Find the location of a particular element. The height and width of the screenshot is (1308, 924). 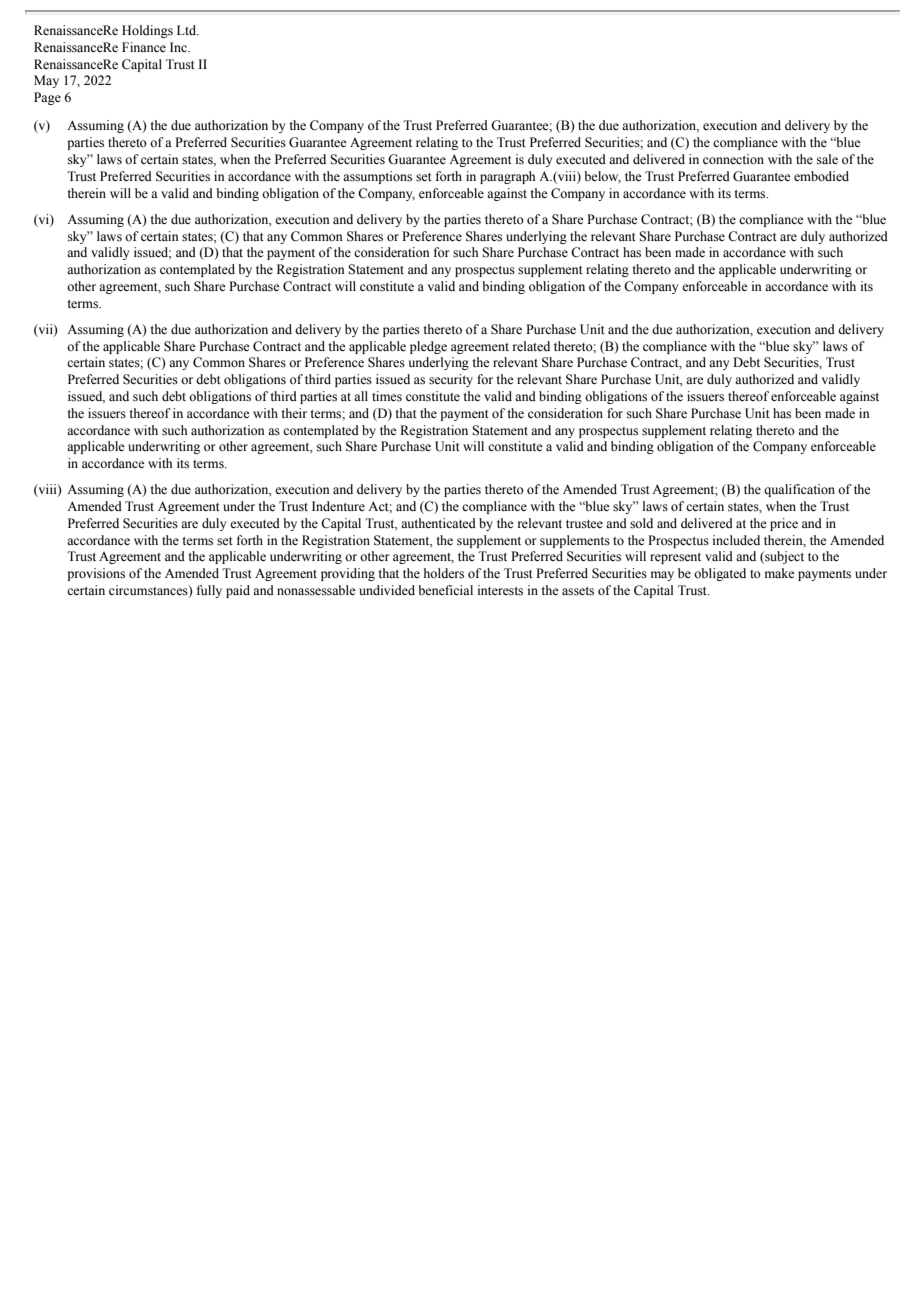

Ltd is located at coordinates (188, 30).
